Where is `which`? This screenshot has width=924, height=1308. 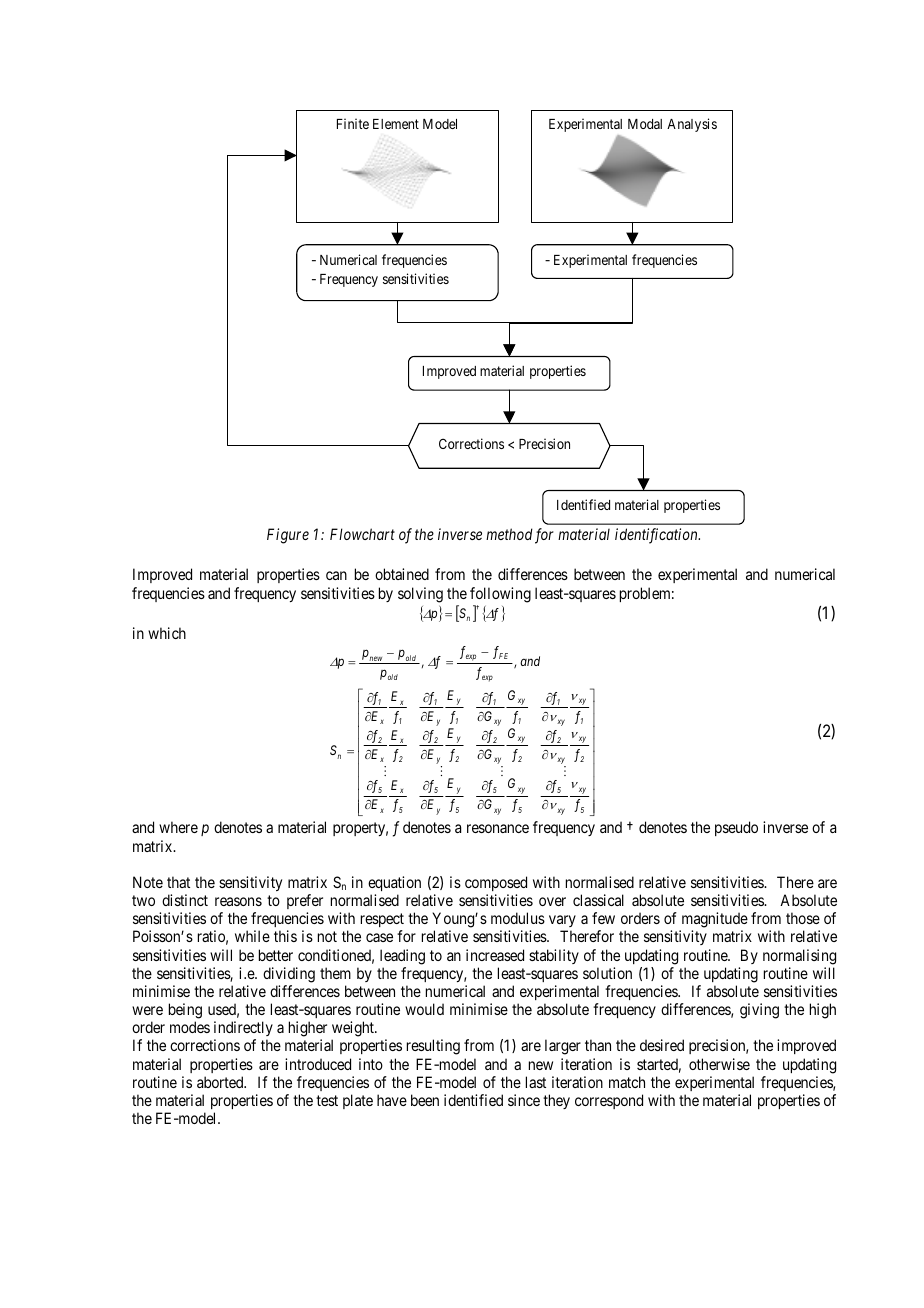
which is located at coordinates (167, 633).
